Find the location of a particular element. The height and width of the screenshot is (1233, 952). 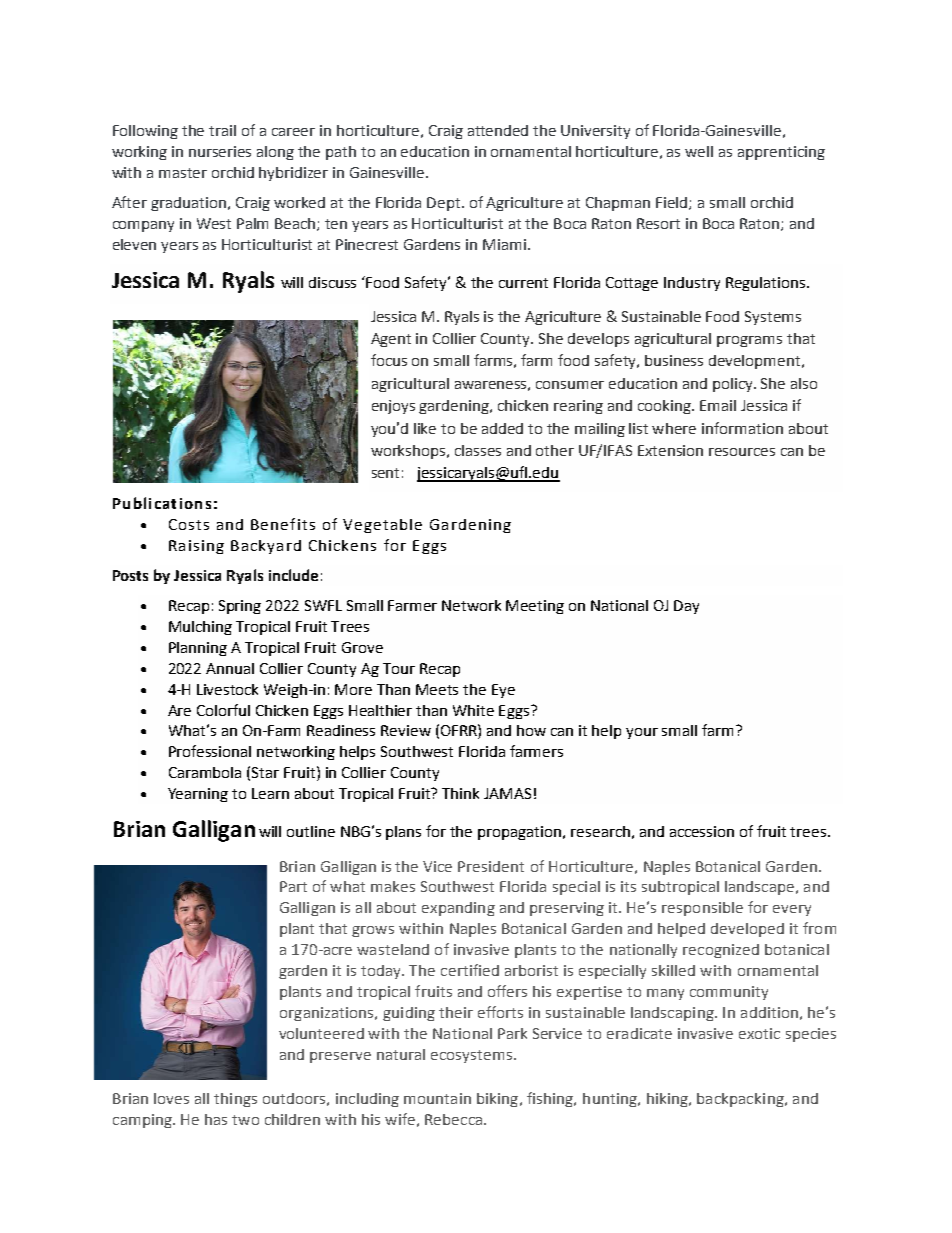

policy is located at coordinates (734, 385).
